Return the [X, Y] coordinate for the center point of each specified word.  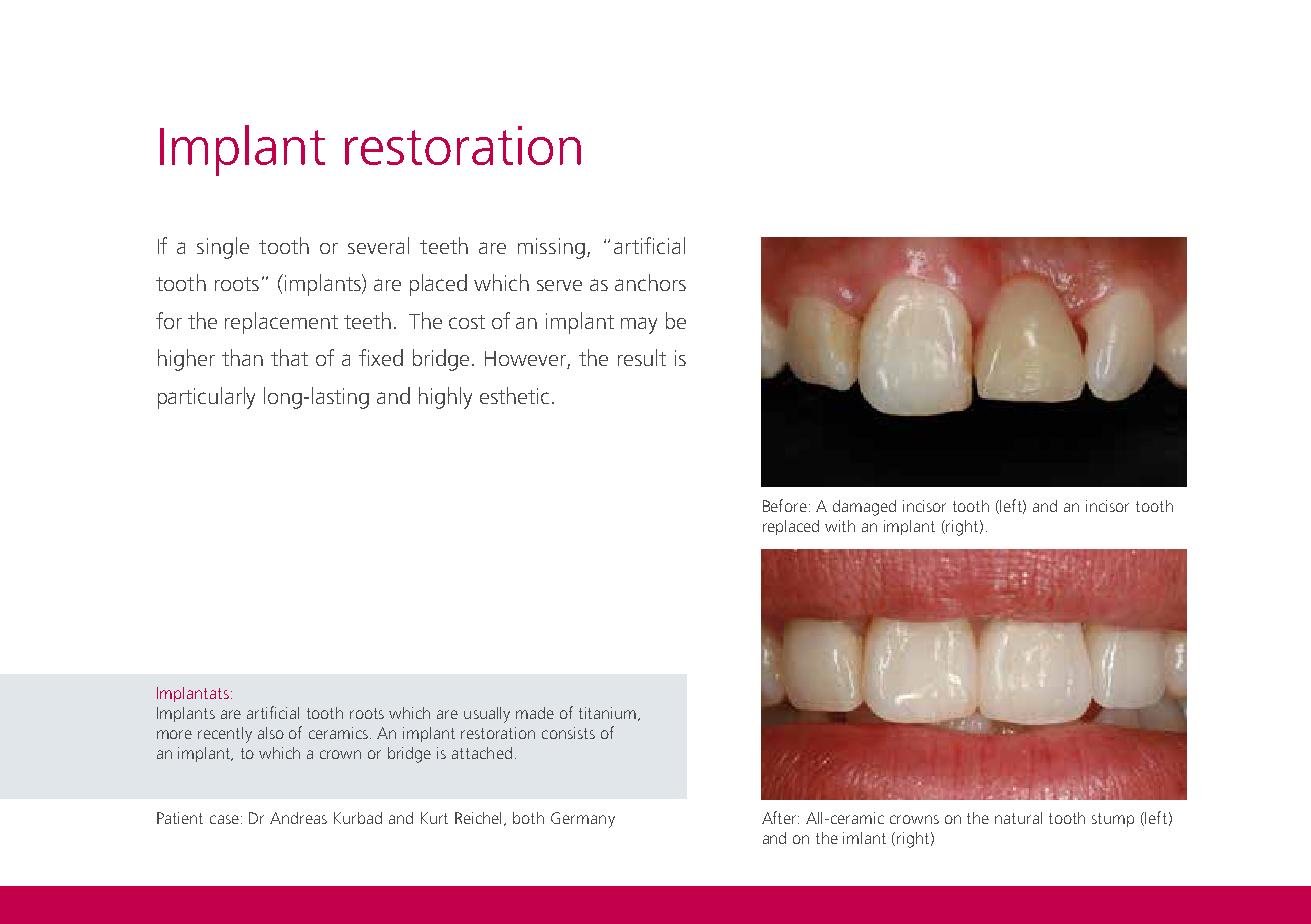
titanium [609, 714]
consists [568, 733]
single [223, 248]
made [535, 713]
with [840, 526]
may [639, 325]
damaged [864, 508]
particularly [206, 398]
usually [487, 715]
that [289, 357]
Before [785, 505]
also [271, 733]
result [642, 357]
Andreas [298, 818]
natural [1018, 818]
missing [551, 248]
